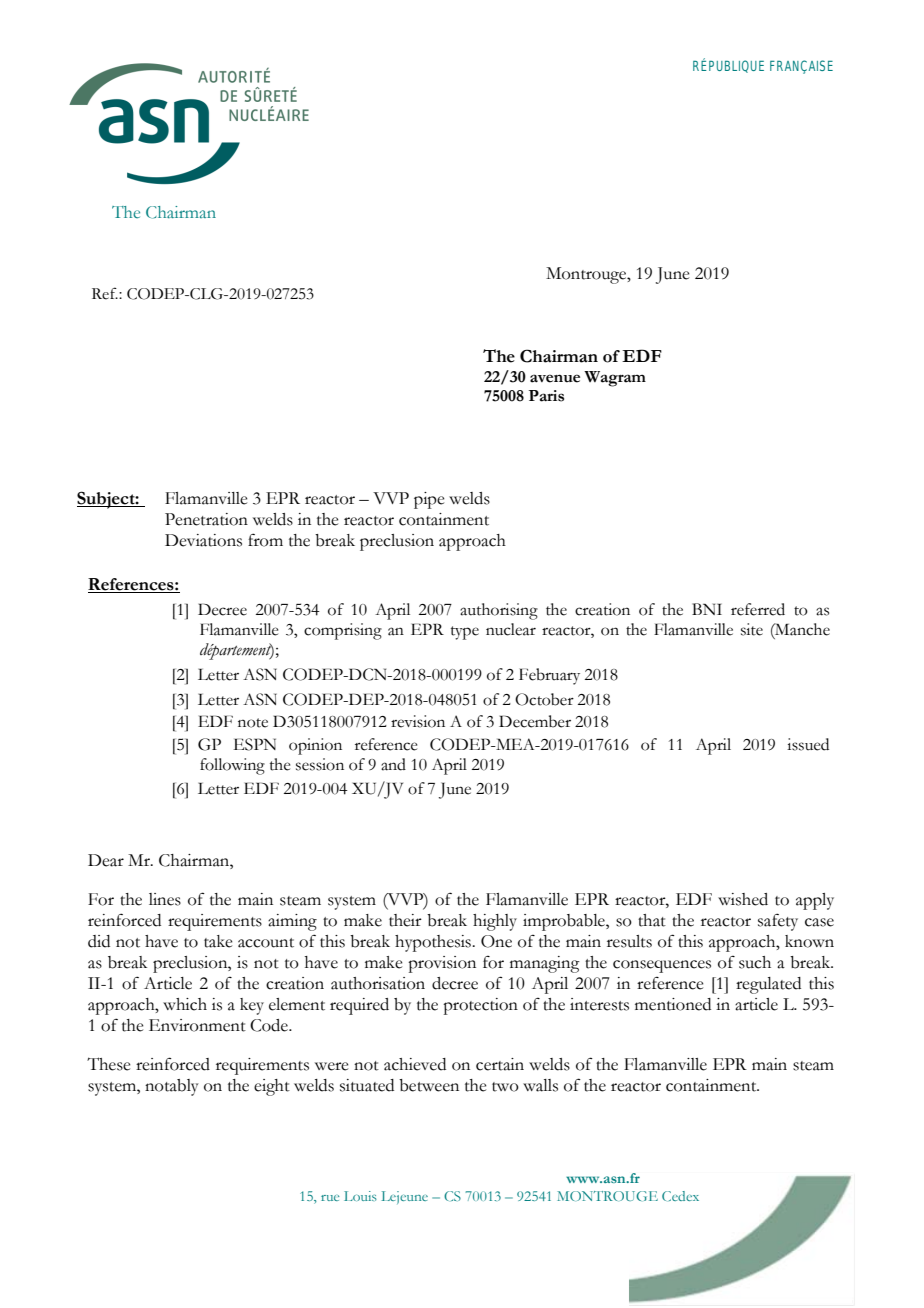  I want to click on and, so click(393, 764).
